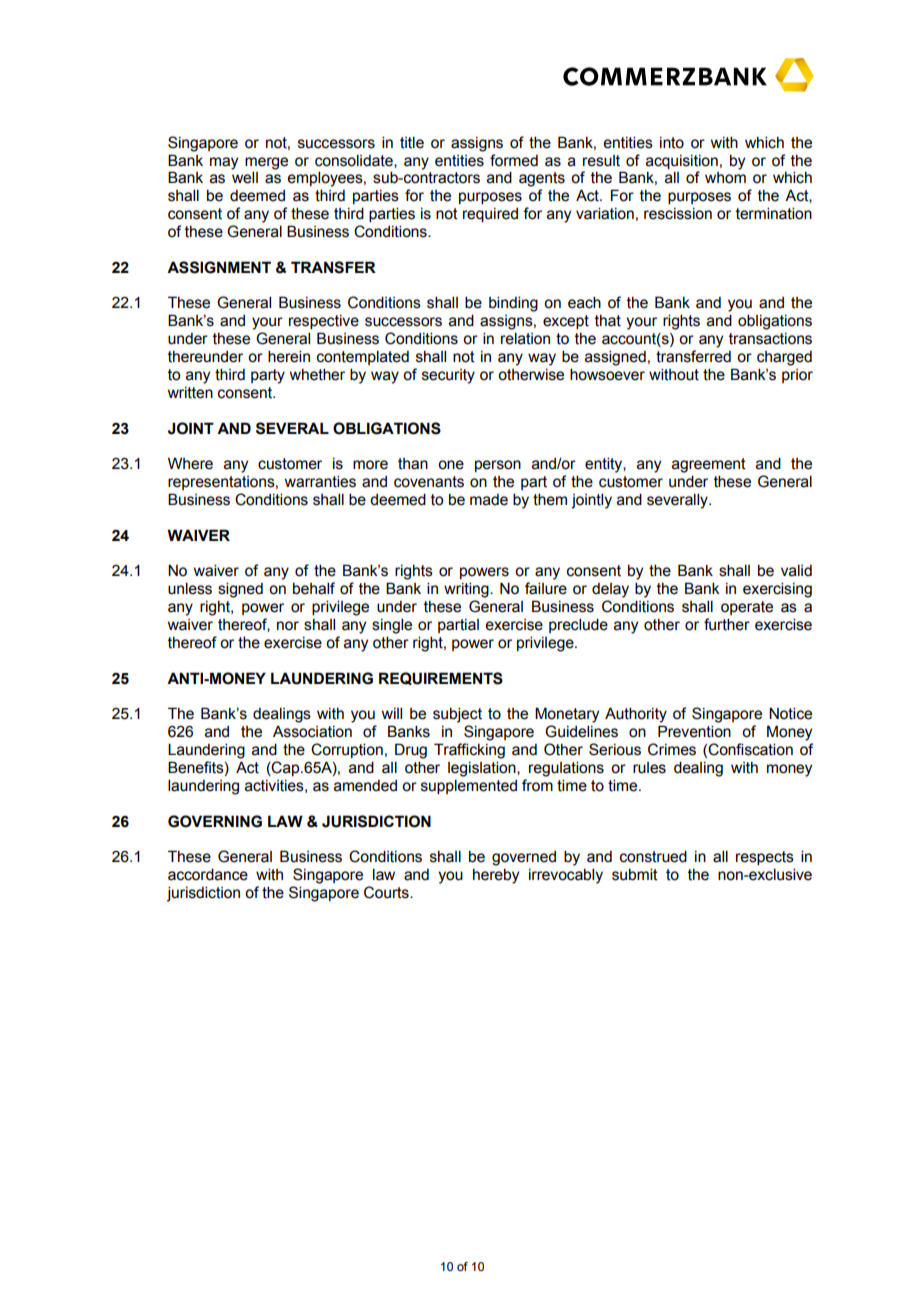  What do you see at coordinates (514, 160) in the screenshot?
I see `formed` at bounding box center [514, 160].
